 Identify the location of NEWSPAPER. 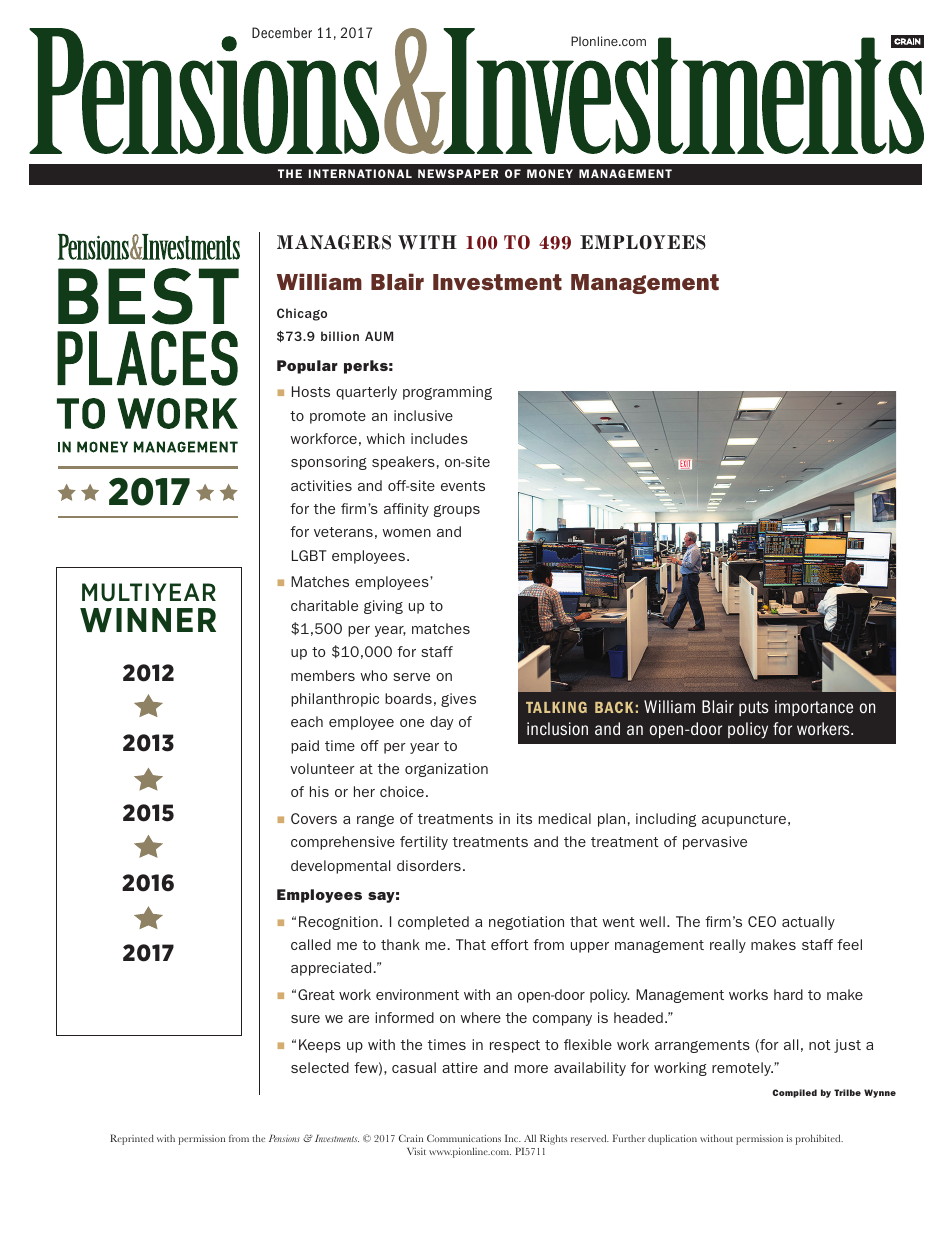
(458, 173).
